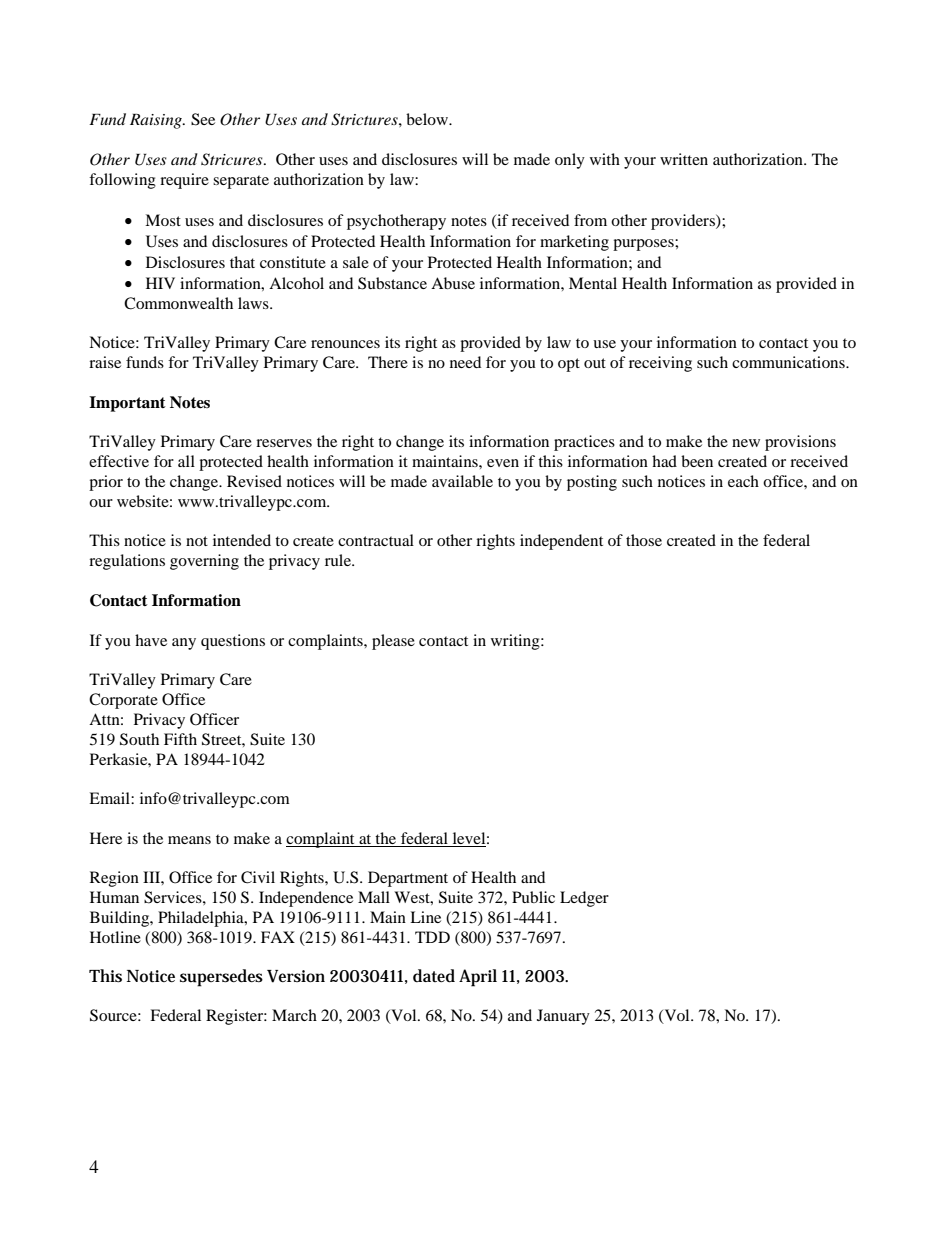 This screenshot has height=1233, width=952. I want to click on supersedes, so click(221, 978).
